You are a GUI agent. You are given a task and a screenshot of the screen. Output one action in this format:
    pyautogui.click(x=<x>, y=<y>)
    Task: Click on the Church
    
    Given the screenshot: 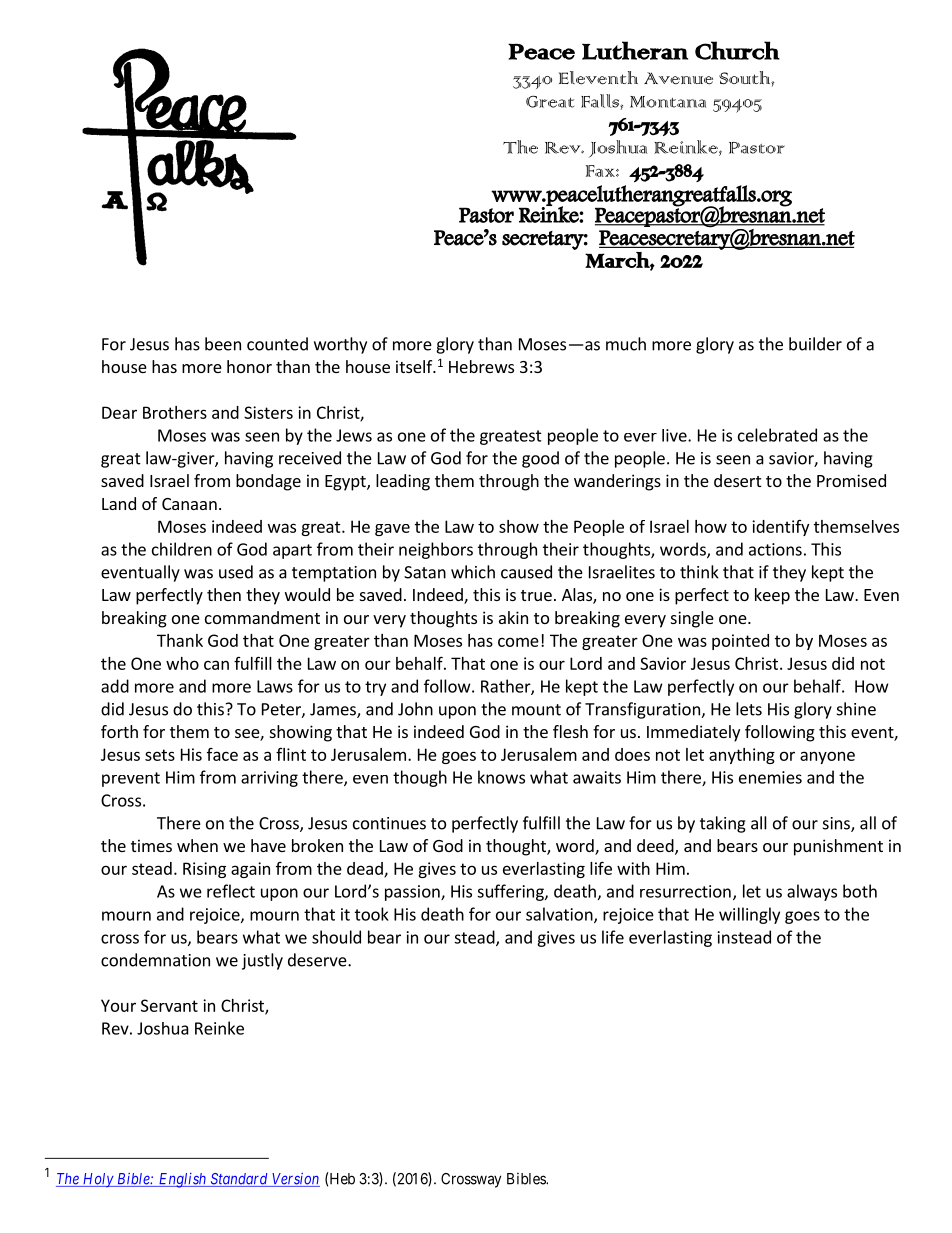 What is the action you would take?
    pyautogui.click(x=737, y=50)
